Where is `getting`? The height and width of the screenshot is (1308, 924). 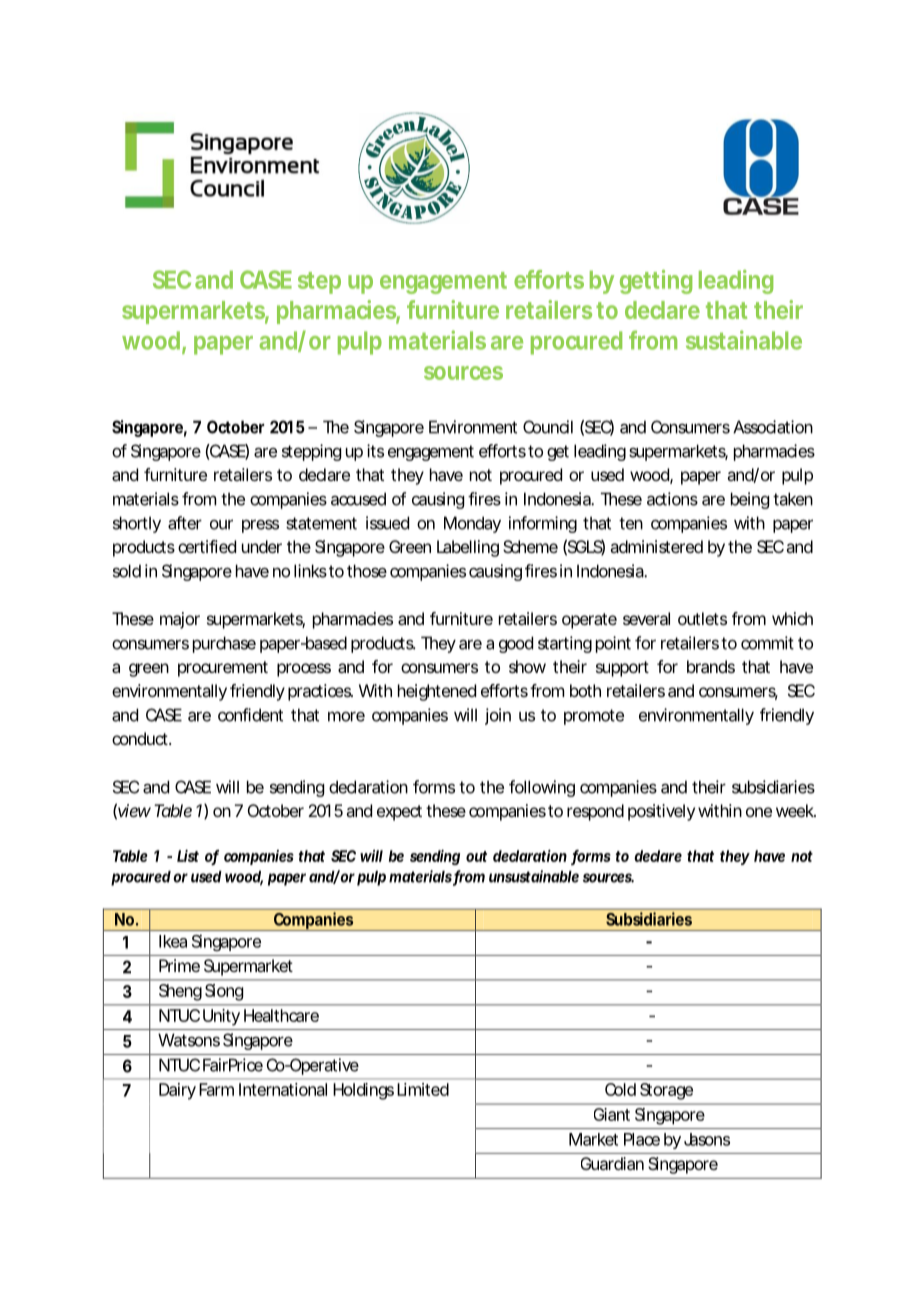 getting is located at coordinates (656, 282).
